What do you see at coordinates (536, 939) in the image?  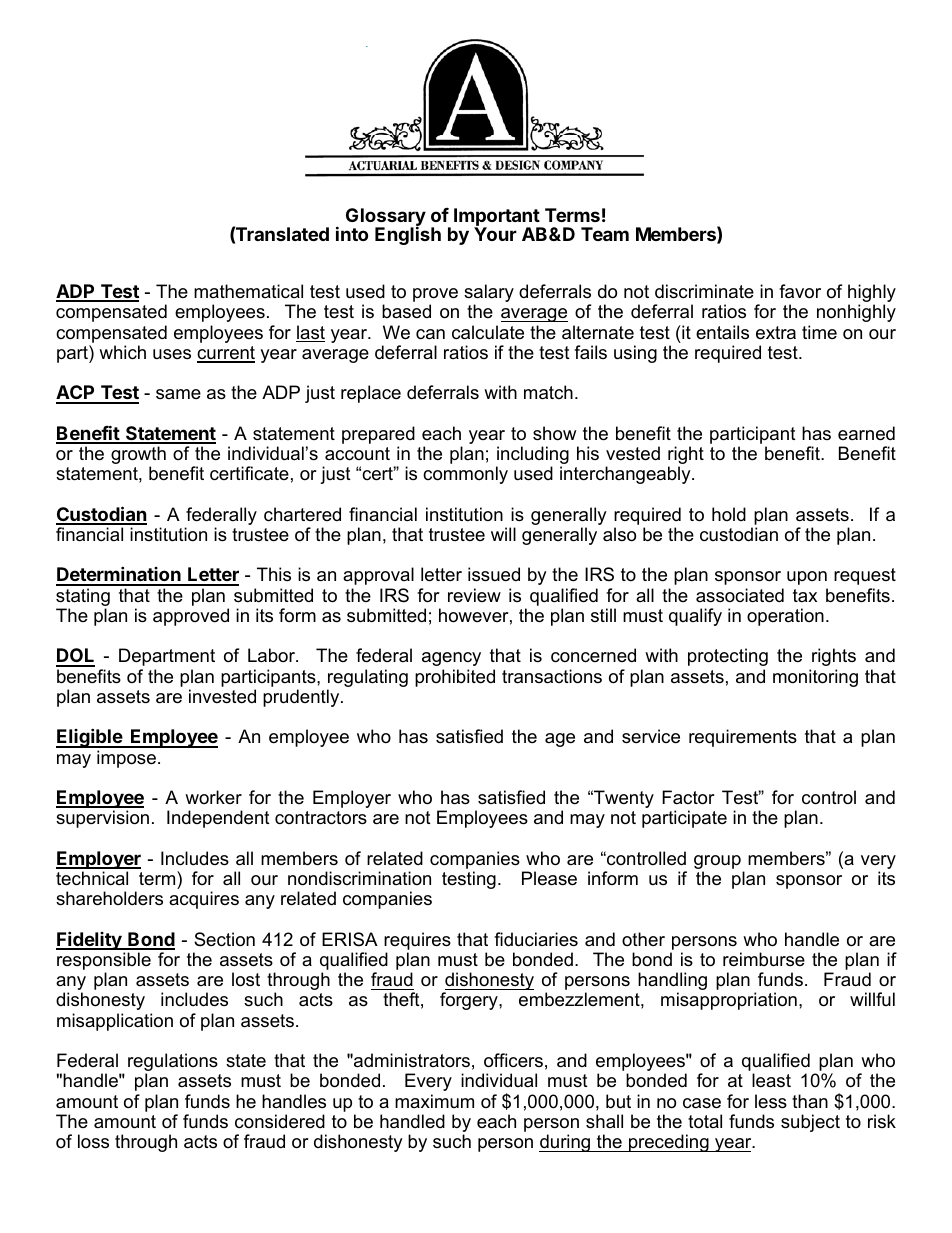 I see `fiduciaries` at bounding box center [536, 939].
